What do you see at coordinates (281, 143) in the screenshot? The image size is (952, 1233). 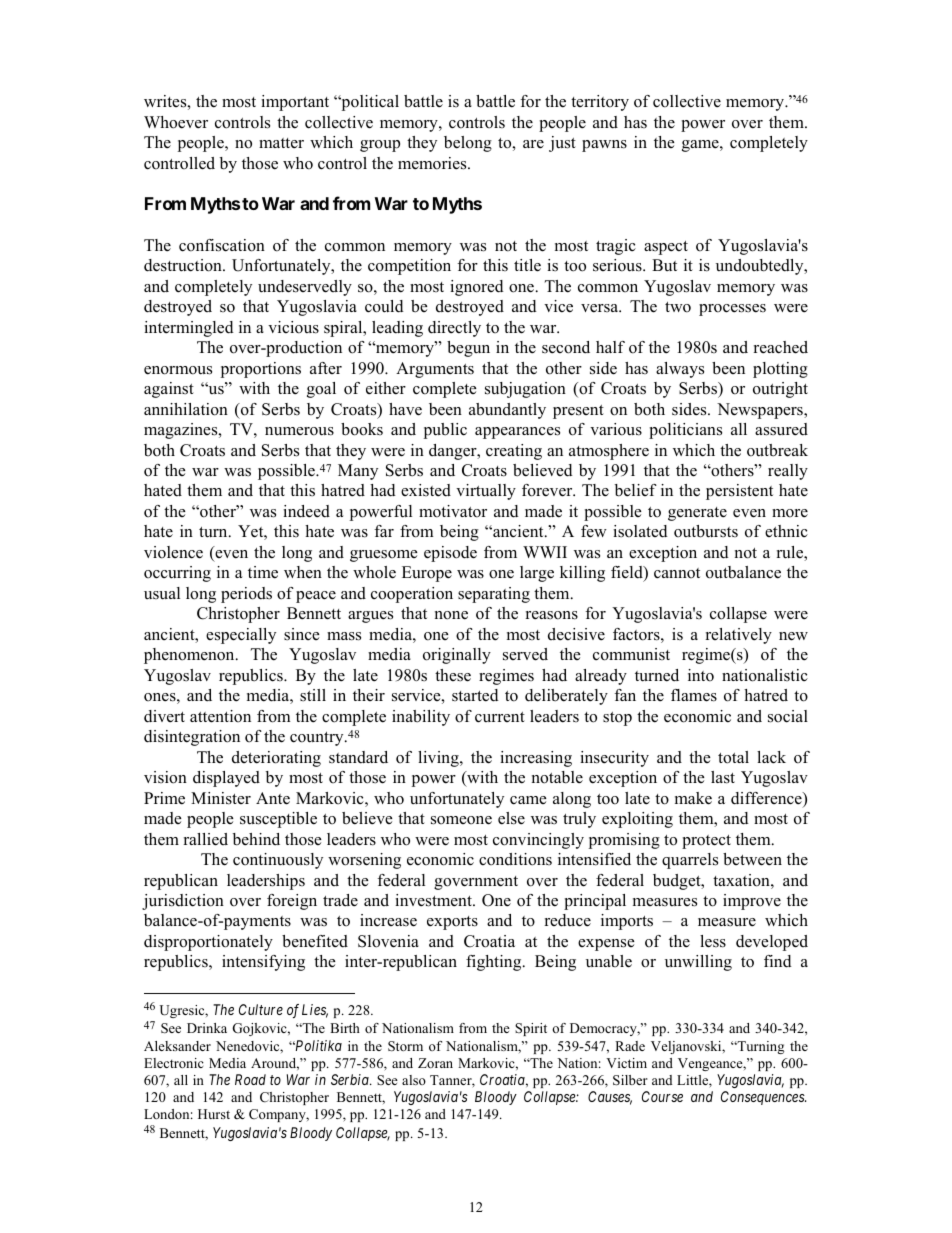 I see `matter` at bounding box center [281, 143].
